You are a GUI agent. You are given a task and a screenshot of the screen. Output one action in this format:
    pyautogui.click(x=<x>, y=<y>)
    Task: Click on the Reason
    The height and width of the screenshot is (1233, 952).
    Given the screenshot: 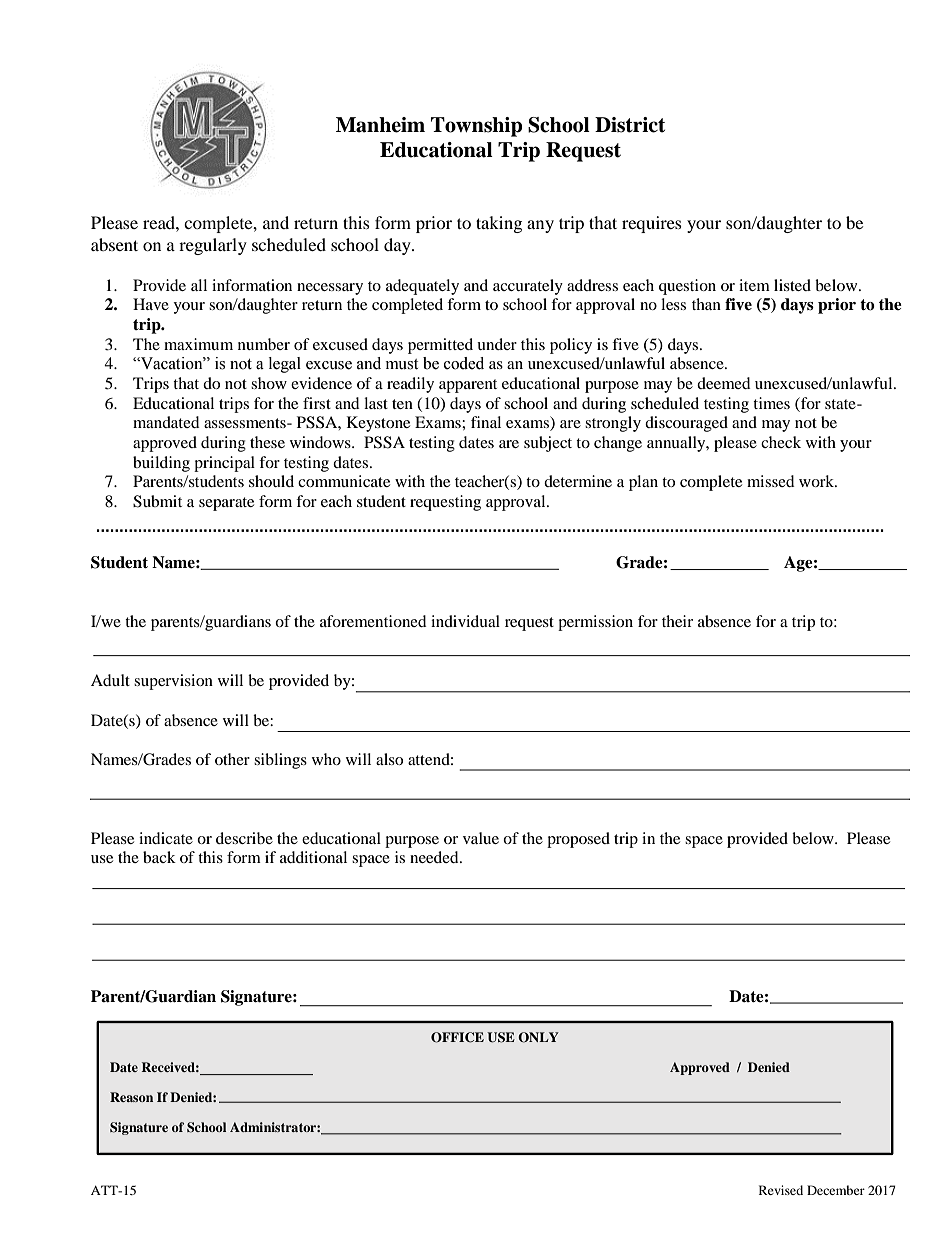 What is the action you would take?
    pyautogui.click(x=131, y=1097)
